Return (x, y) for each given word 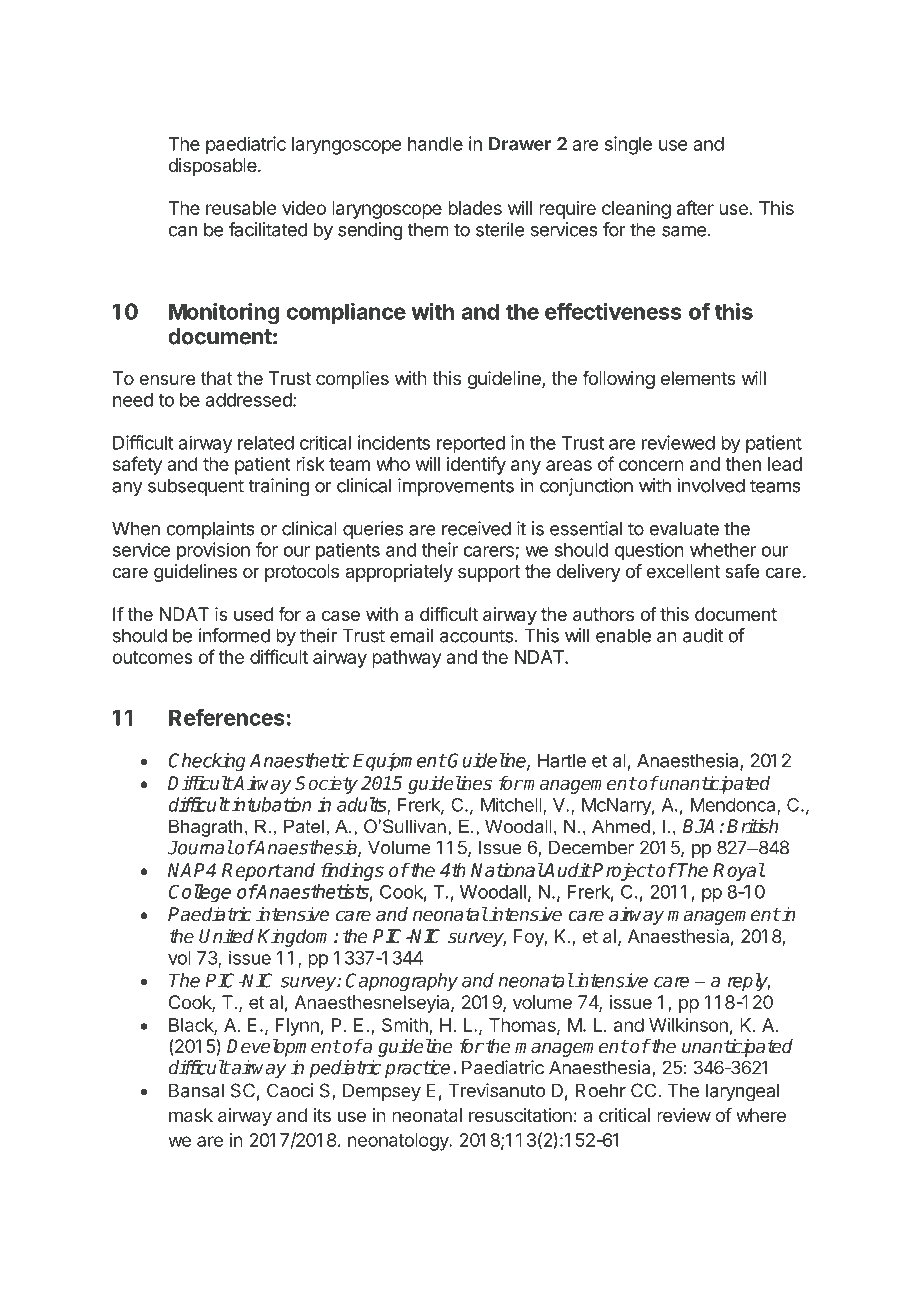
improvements (456, 487)
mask (191, 1115)
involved (711, 485)
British (752, 826)
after (695, 207)
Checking (207, 762)
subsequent (196, 487)
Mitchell (512, 805)
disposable (213, 167)
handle (435, 144)
